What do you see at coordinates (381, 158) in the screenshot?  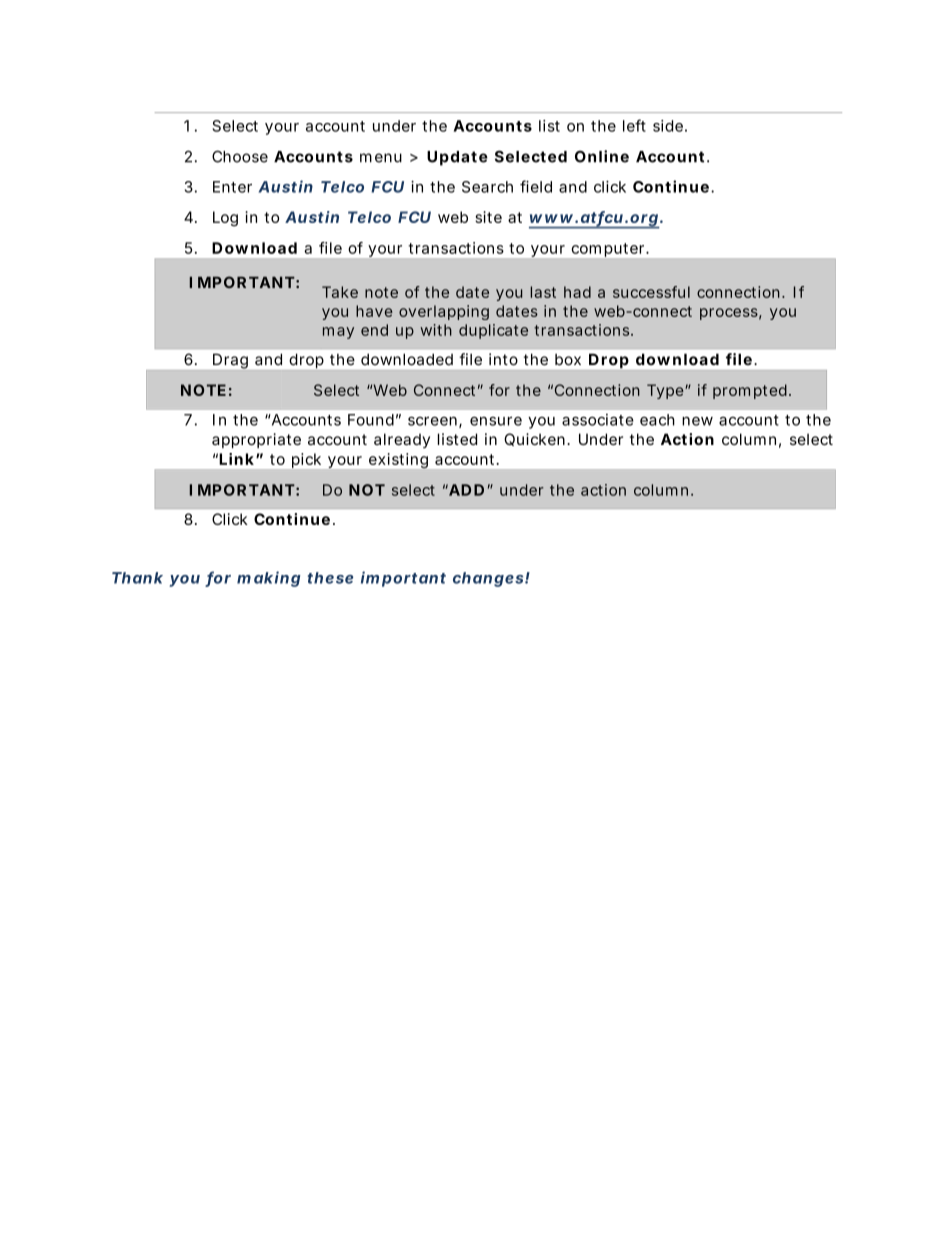 I see `menu` at bounding box center [381, 158].
